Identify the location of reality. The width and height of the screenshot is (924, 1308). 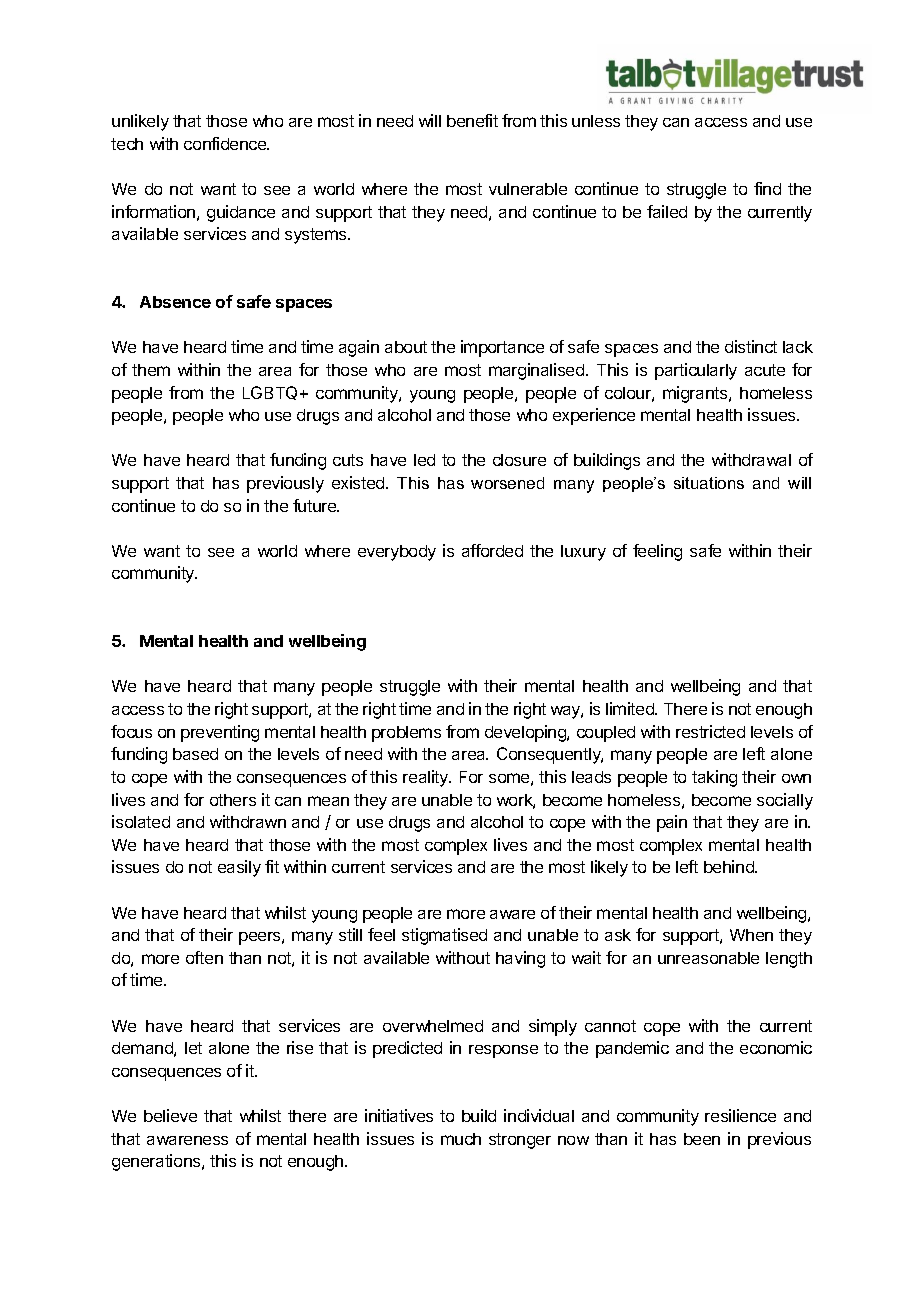
(427, 778).
